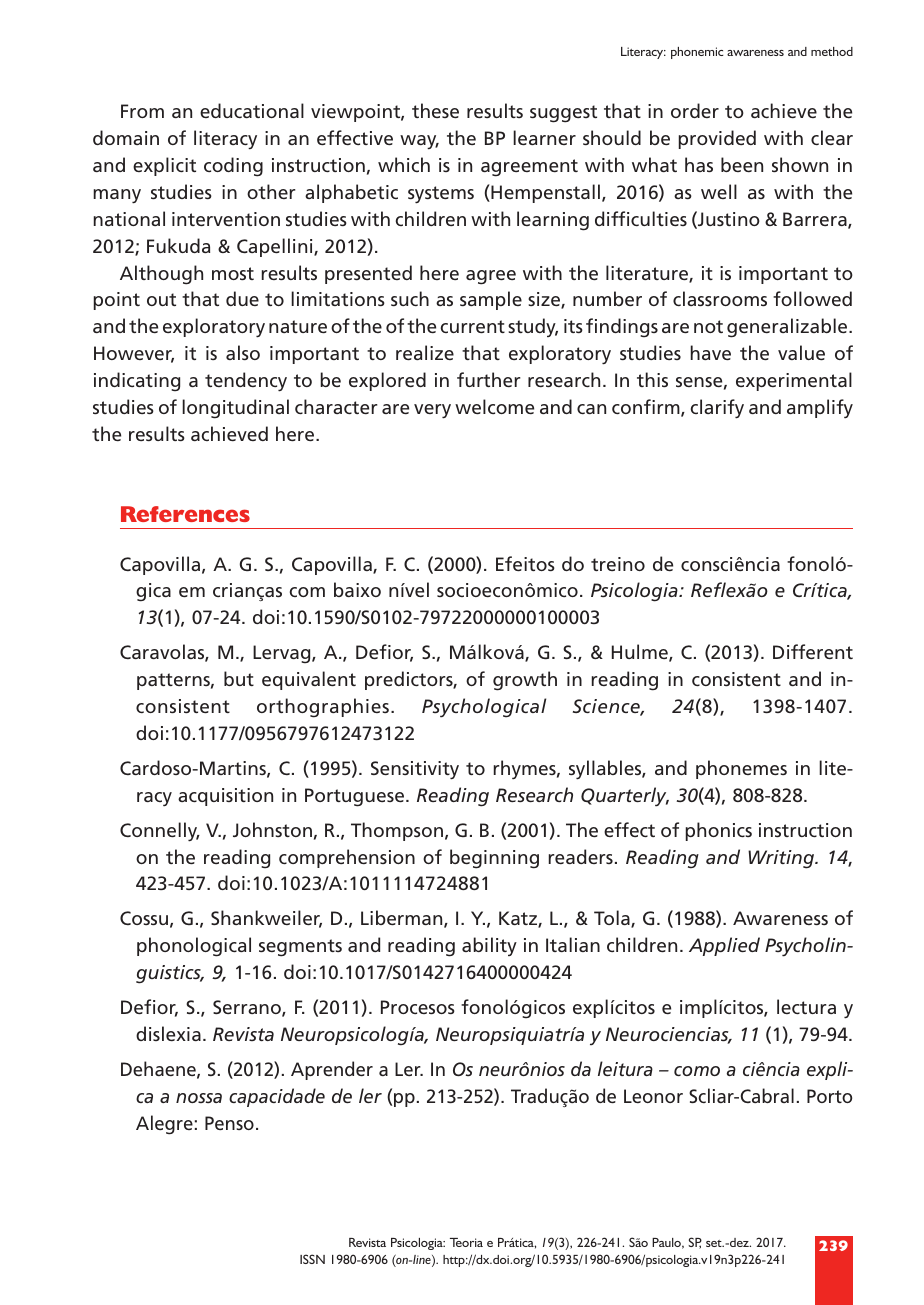 The height and width of the screenshot is (1305, 924). Describe the element at coordinates (252, 110) in the screenshot. I see `educational` at that location.
